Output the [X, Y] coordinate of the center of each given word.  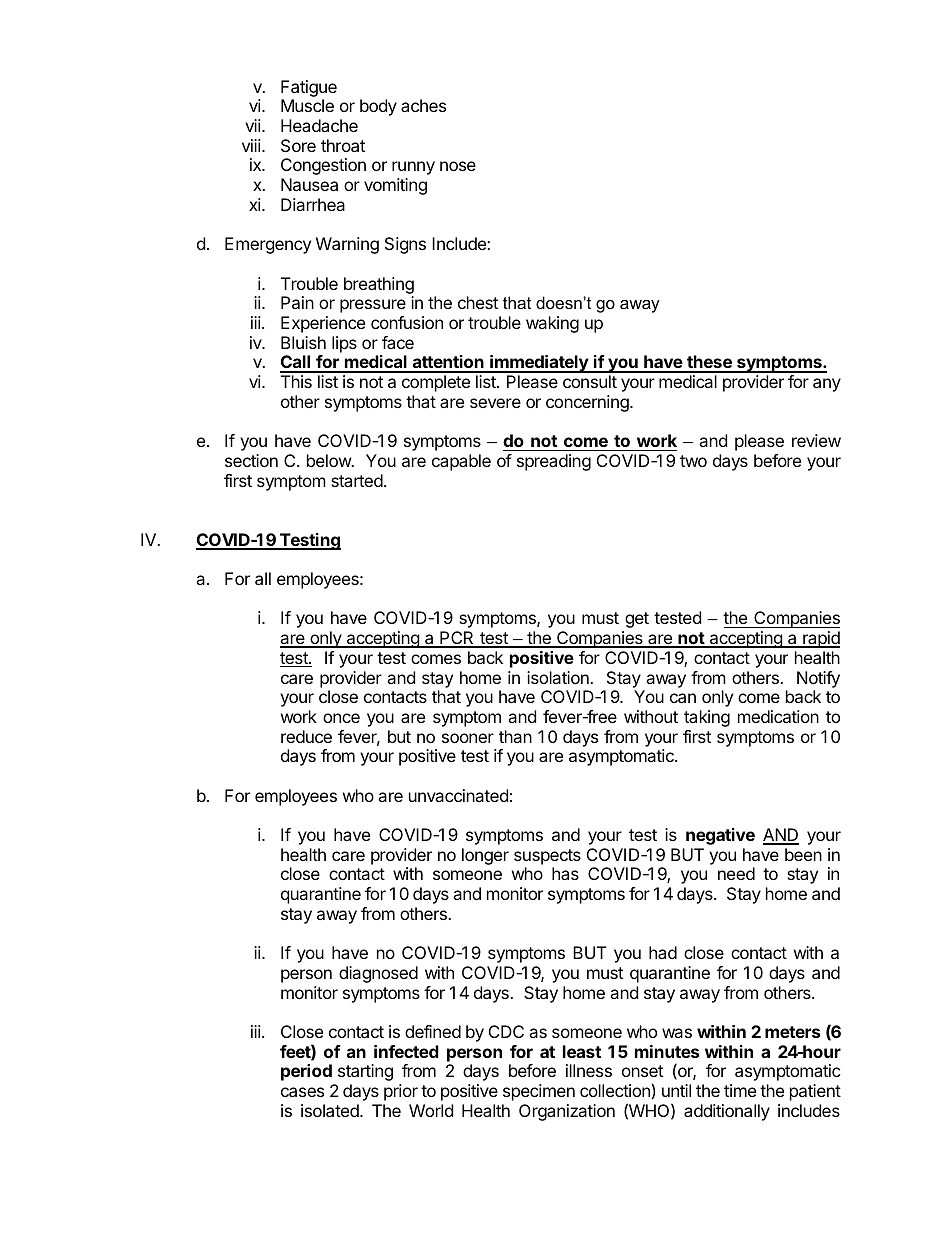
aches [423, 105]
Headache [319, 125]
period [306, 1072]
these [709, 363]
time [740, 1090]
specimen [539, 1092]
